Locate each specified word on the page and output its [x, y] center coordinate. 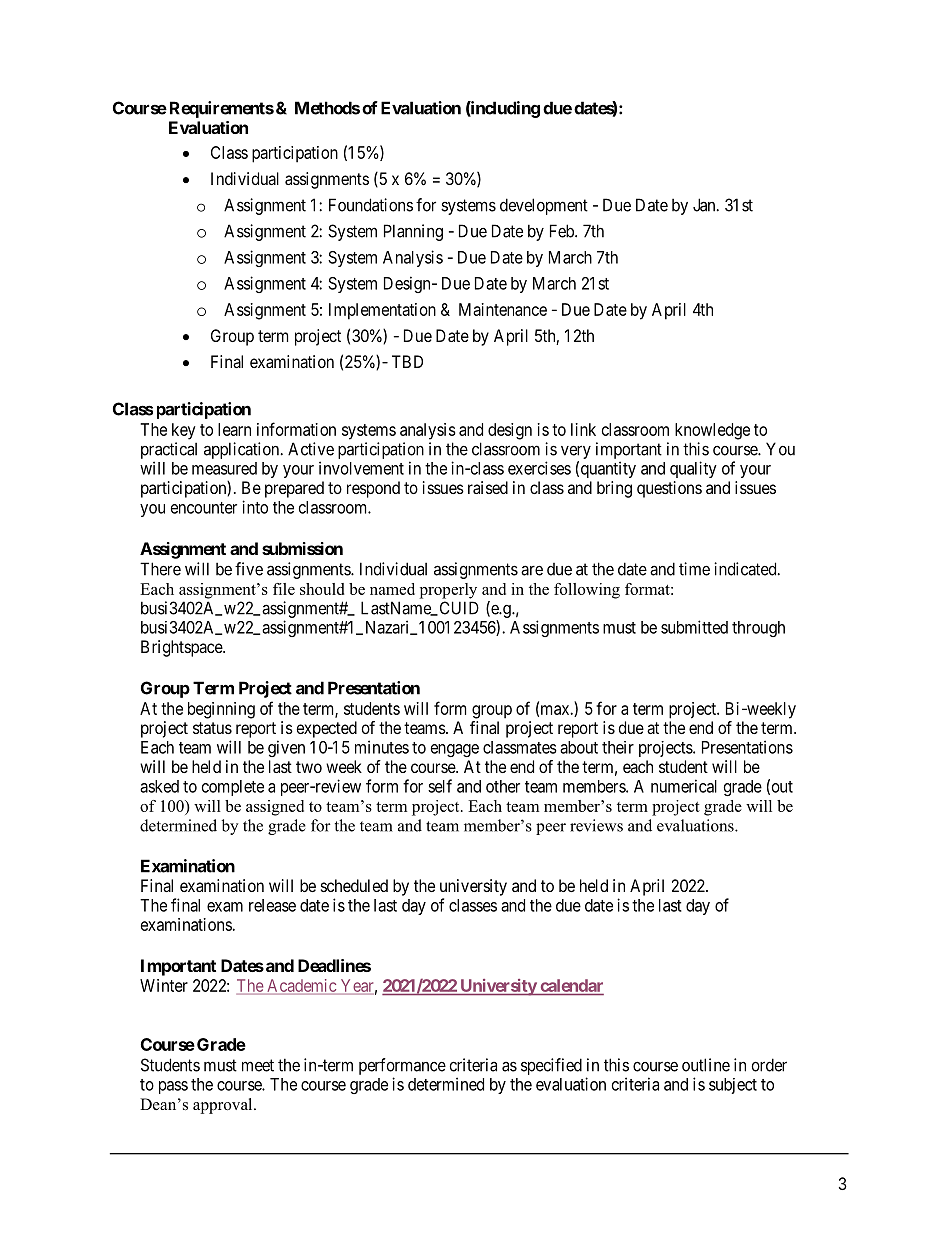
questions [669, 489]
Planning [413, 232]
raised [488, 487]
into [255, 507]
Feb [563, 231]
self [440, 786]
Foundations [371, 205]
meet [258, 1065]
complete [233, 788]
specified [551, 1066]
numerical [684, 786]
